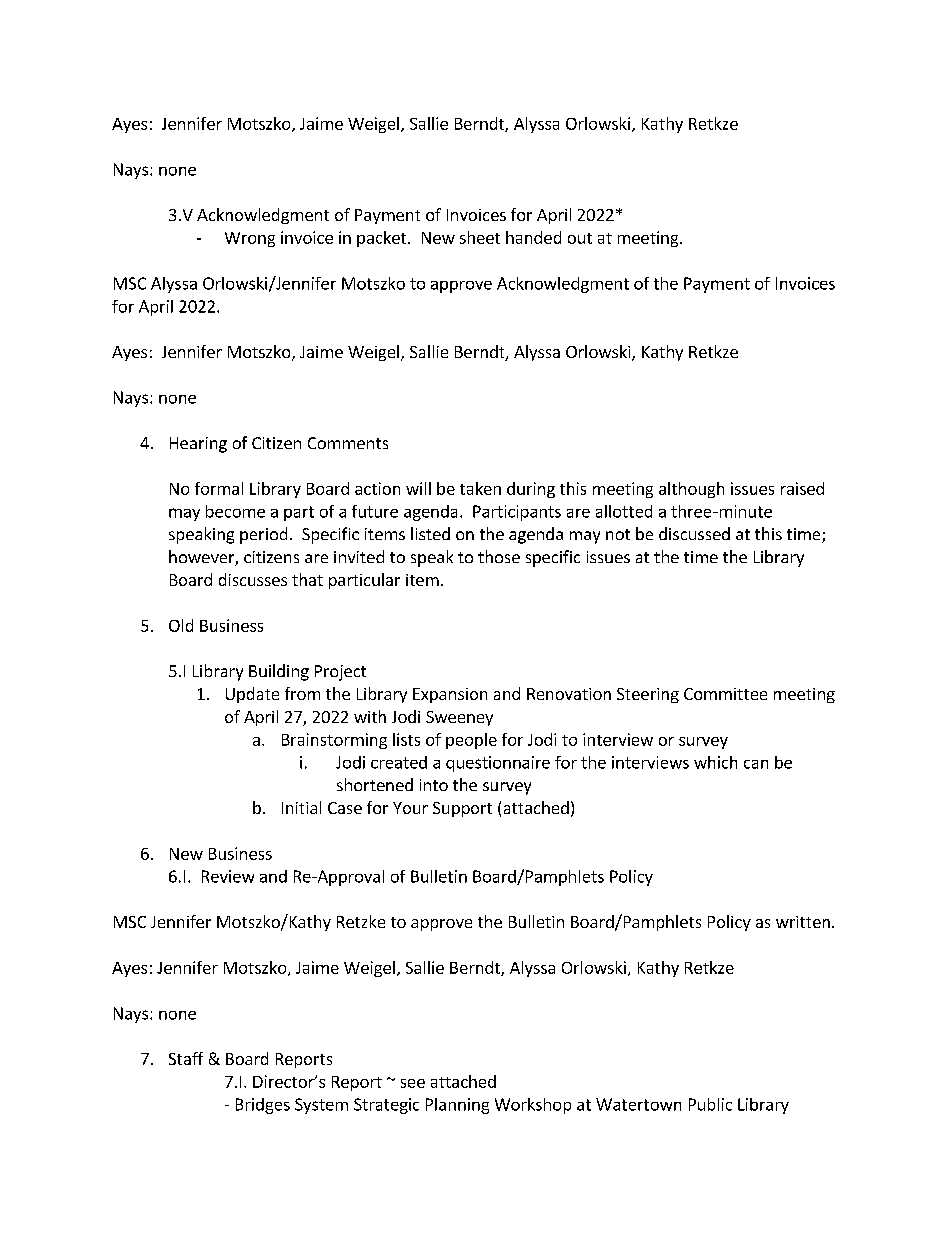 The height and width of the document is (1233, 952). Describe the element at coordinates (710, 1104) in the document. I see `Public` at that location.
